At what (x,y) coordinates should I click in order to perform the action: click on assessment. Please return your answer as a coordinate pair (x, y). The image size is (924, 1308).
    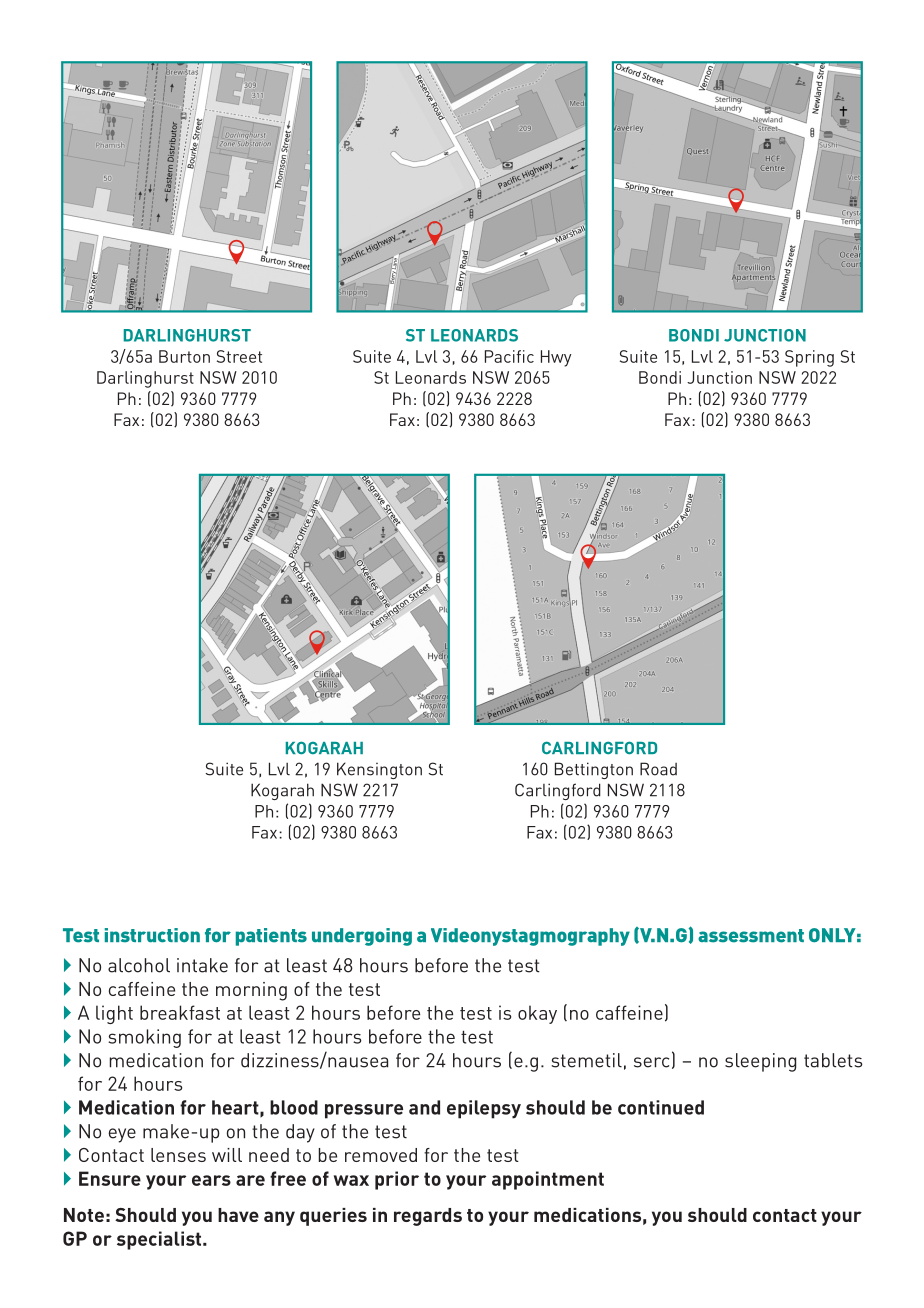
    Looking at the image, I should click on (751, 936).
